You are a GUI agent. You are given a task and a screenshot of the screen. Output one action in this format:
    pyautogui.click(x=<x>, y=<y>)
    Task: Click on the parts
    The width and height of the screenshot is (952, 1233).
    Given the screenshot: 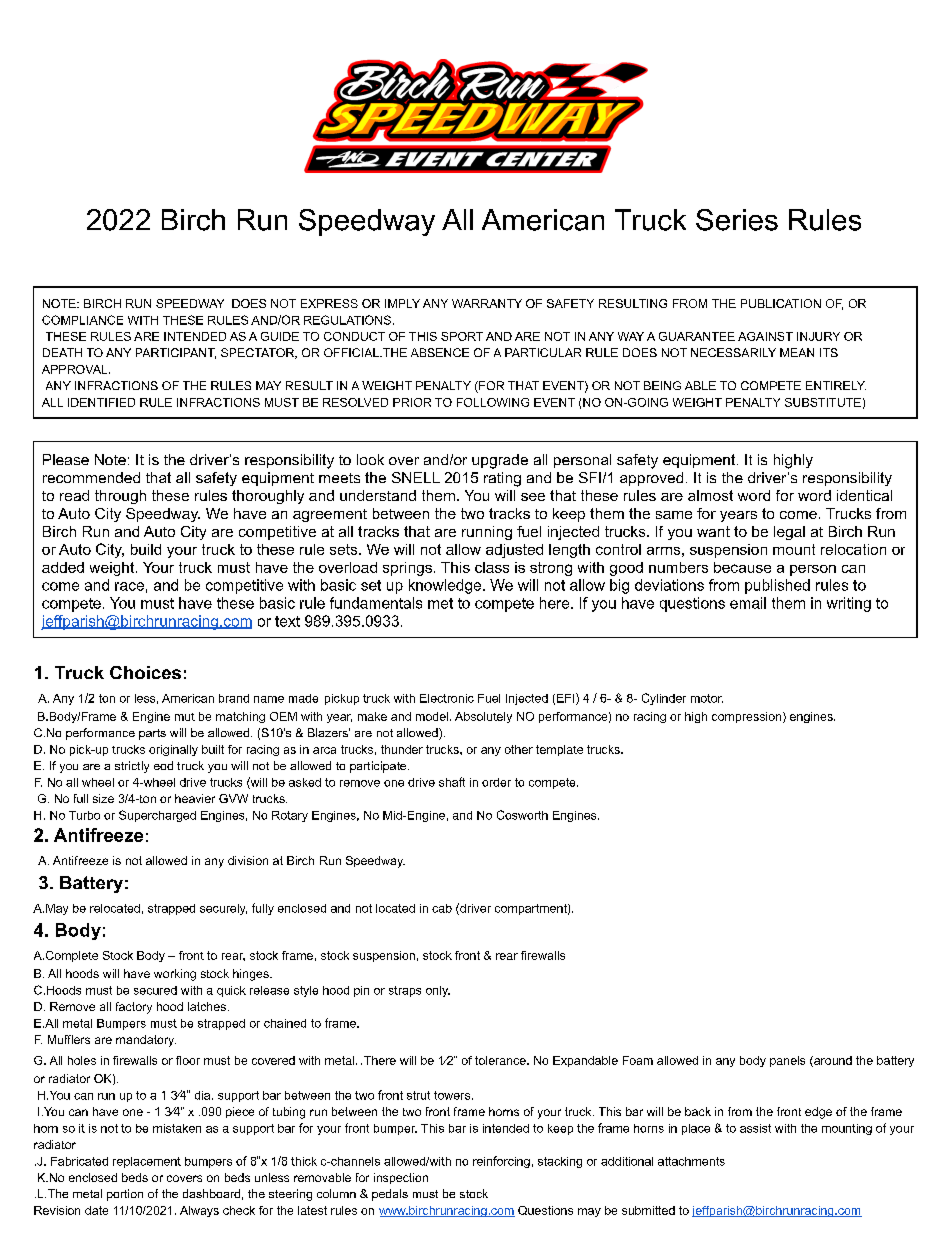 What is the action you would take?
    pyautogui.click(x=152, y=734)
